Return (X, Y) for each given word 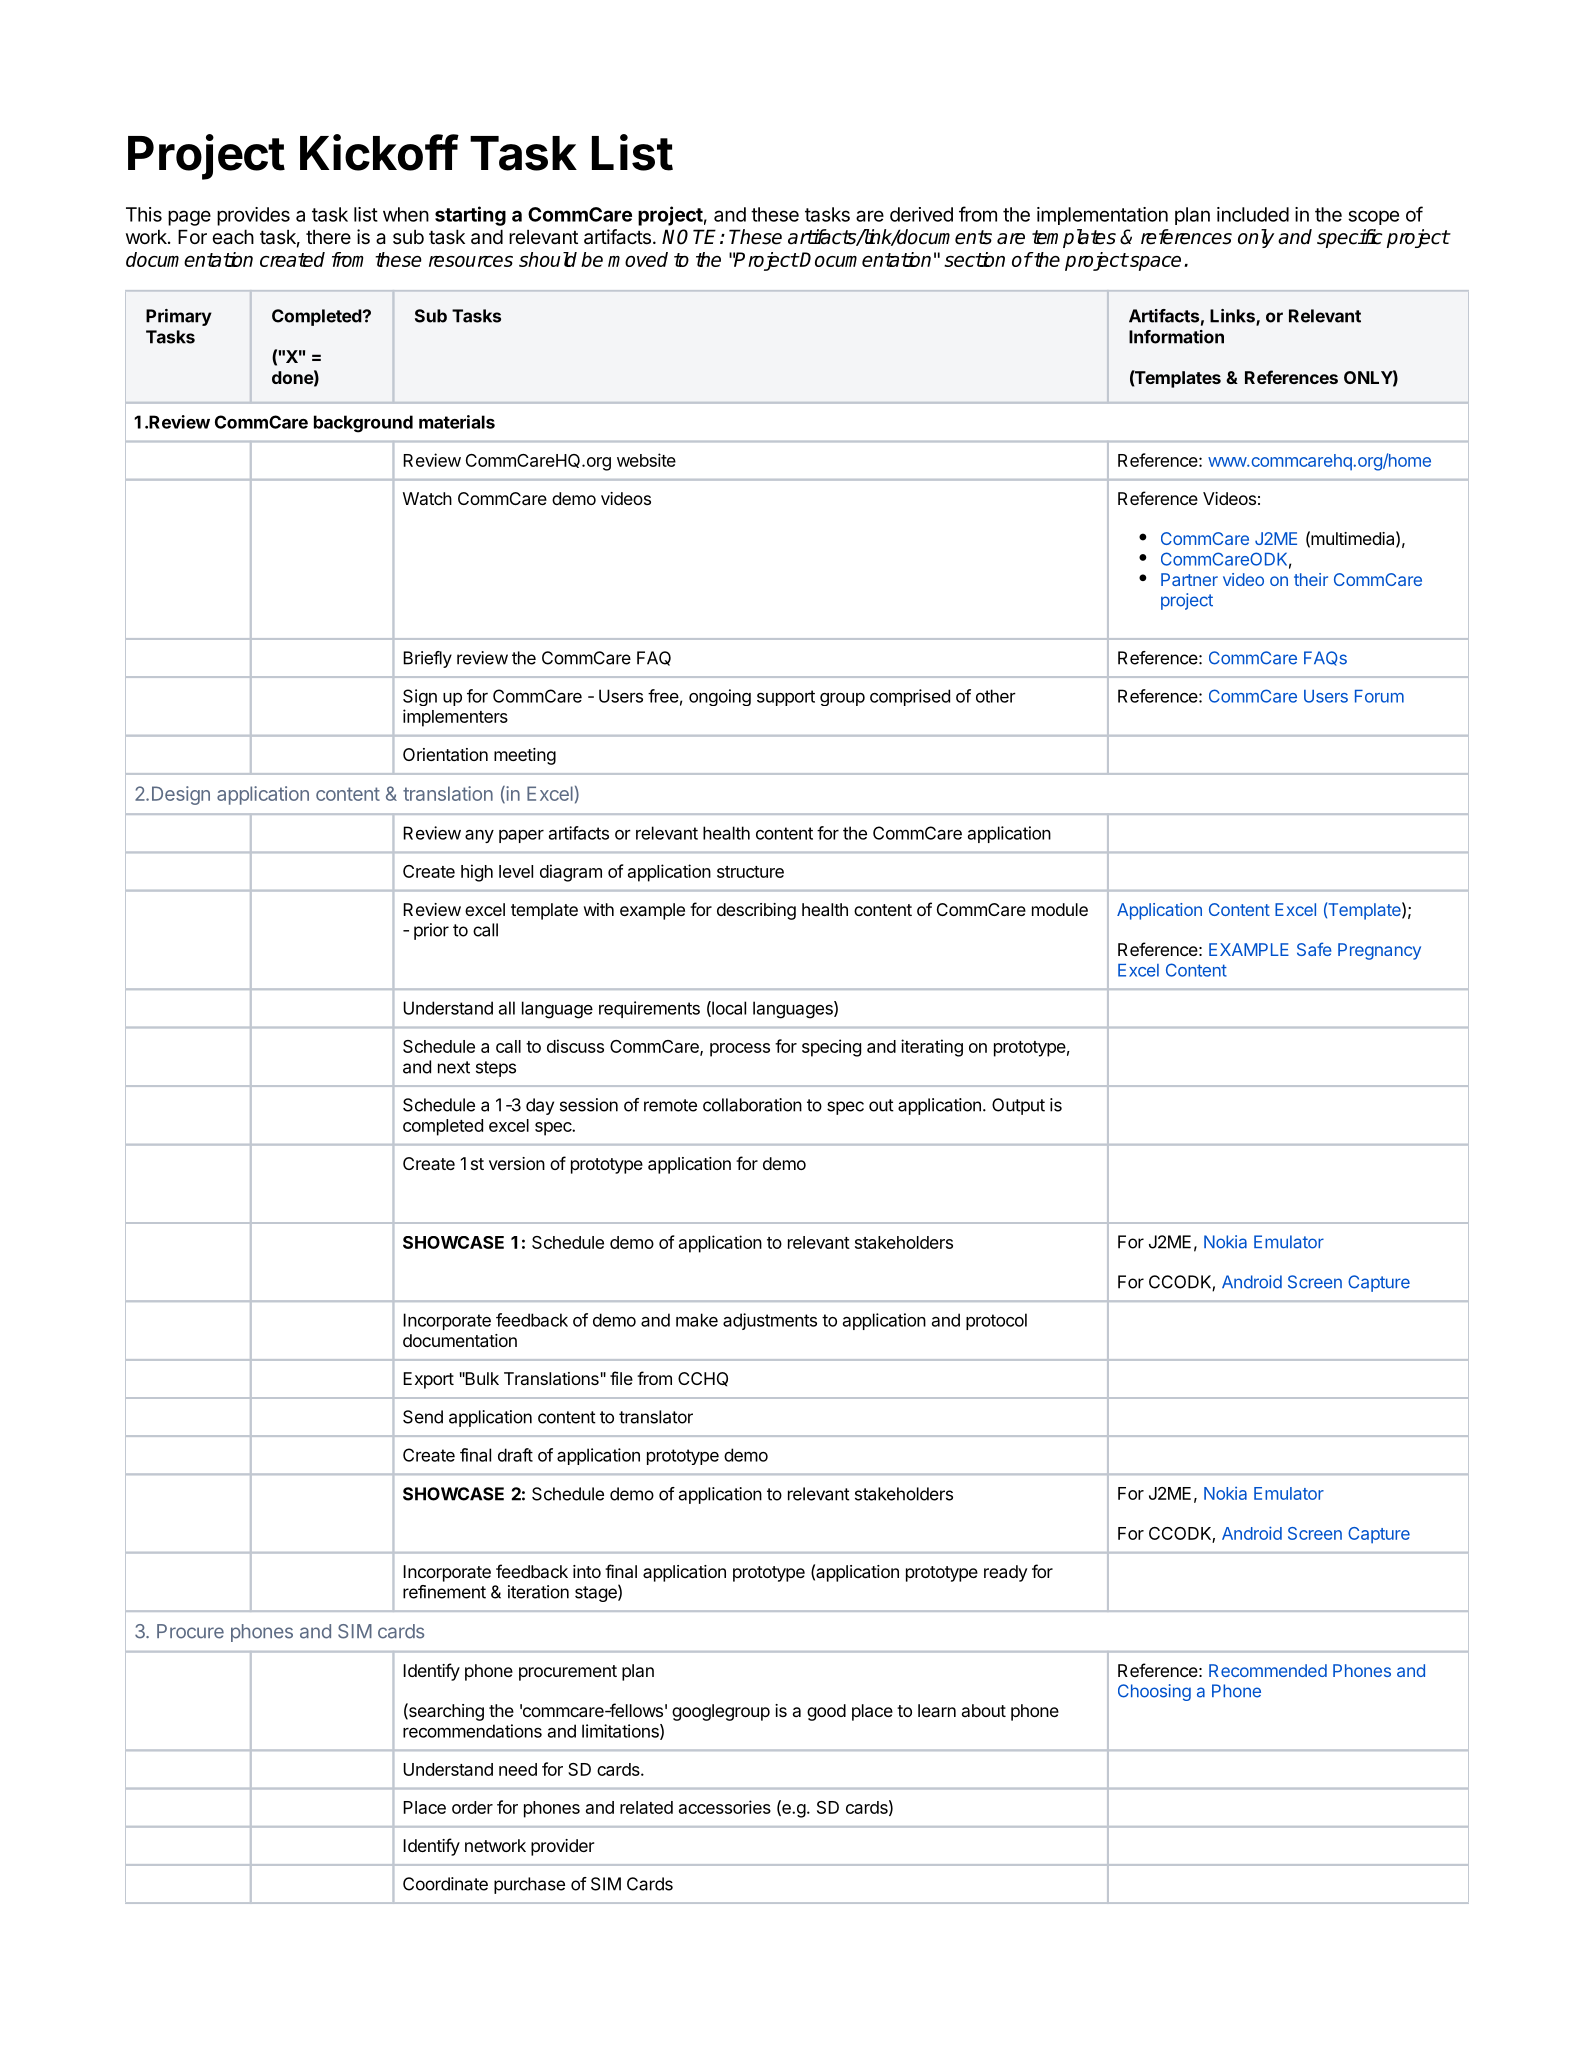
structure (750, 872)
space (1154, 263)
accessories (725, 1807)
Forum (1379, 696)
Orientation (445, 754)
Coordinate (445, 1884)
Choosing (1154, 1692)
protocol (996, 1321)
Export (428, 1380)
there (328, 237)
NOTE (691, 237)
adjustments (770, 1321)
